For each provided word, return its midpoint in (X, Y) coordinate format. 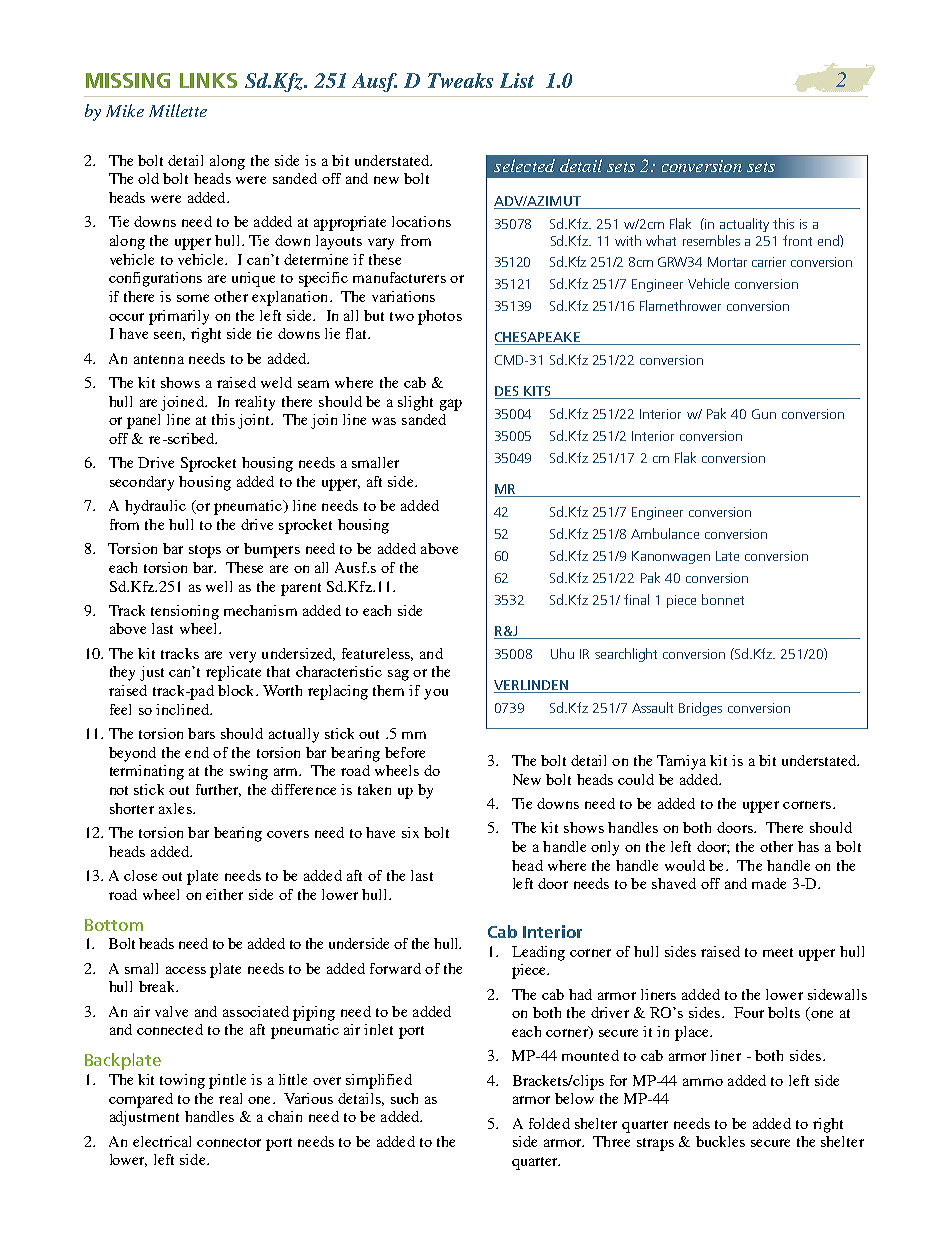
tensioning (185, 612)
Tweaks (460, 80)
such (404, 1098)
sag (398, 675)
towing (182, 1081)
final (636, 599)
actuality (744, 225)
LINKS (208, 80)
